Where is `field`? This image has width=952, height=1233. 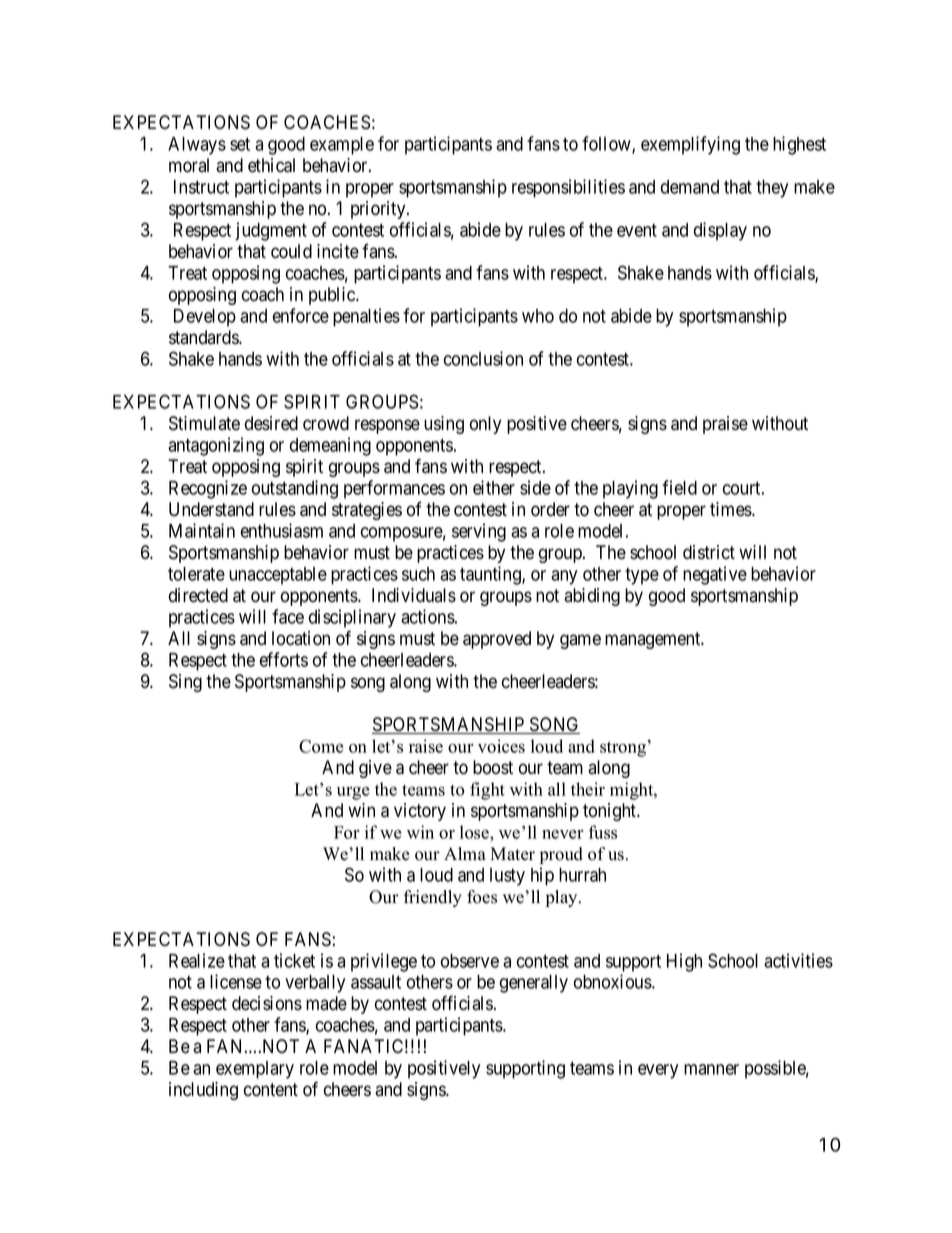 field is located at coordinates (679, 487).
